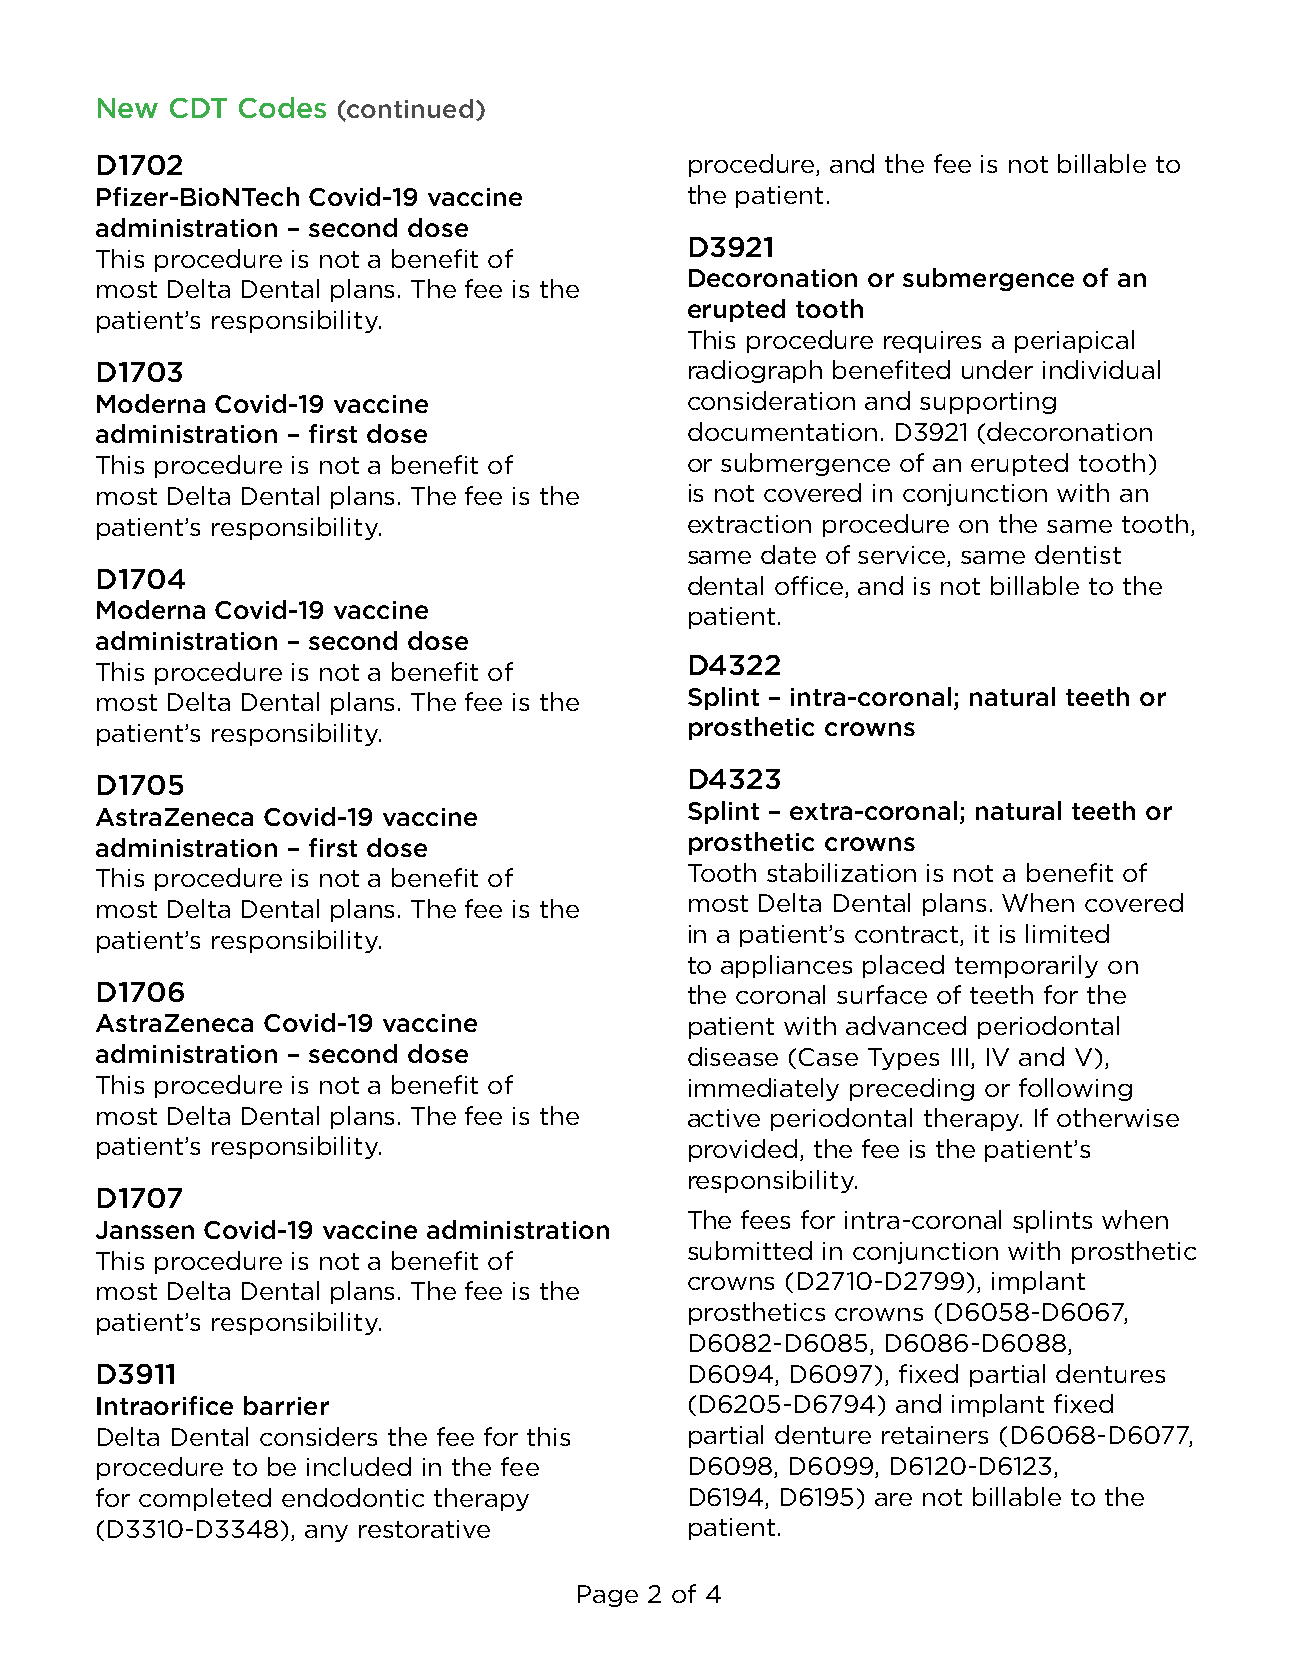 Image resolution: width=1297 pixels, height=1678 pixels. What do you see at coordinates (282, 107) in the document?
I see `Codes` at bounding box center [282, 107].
